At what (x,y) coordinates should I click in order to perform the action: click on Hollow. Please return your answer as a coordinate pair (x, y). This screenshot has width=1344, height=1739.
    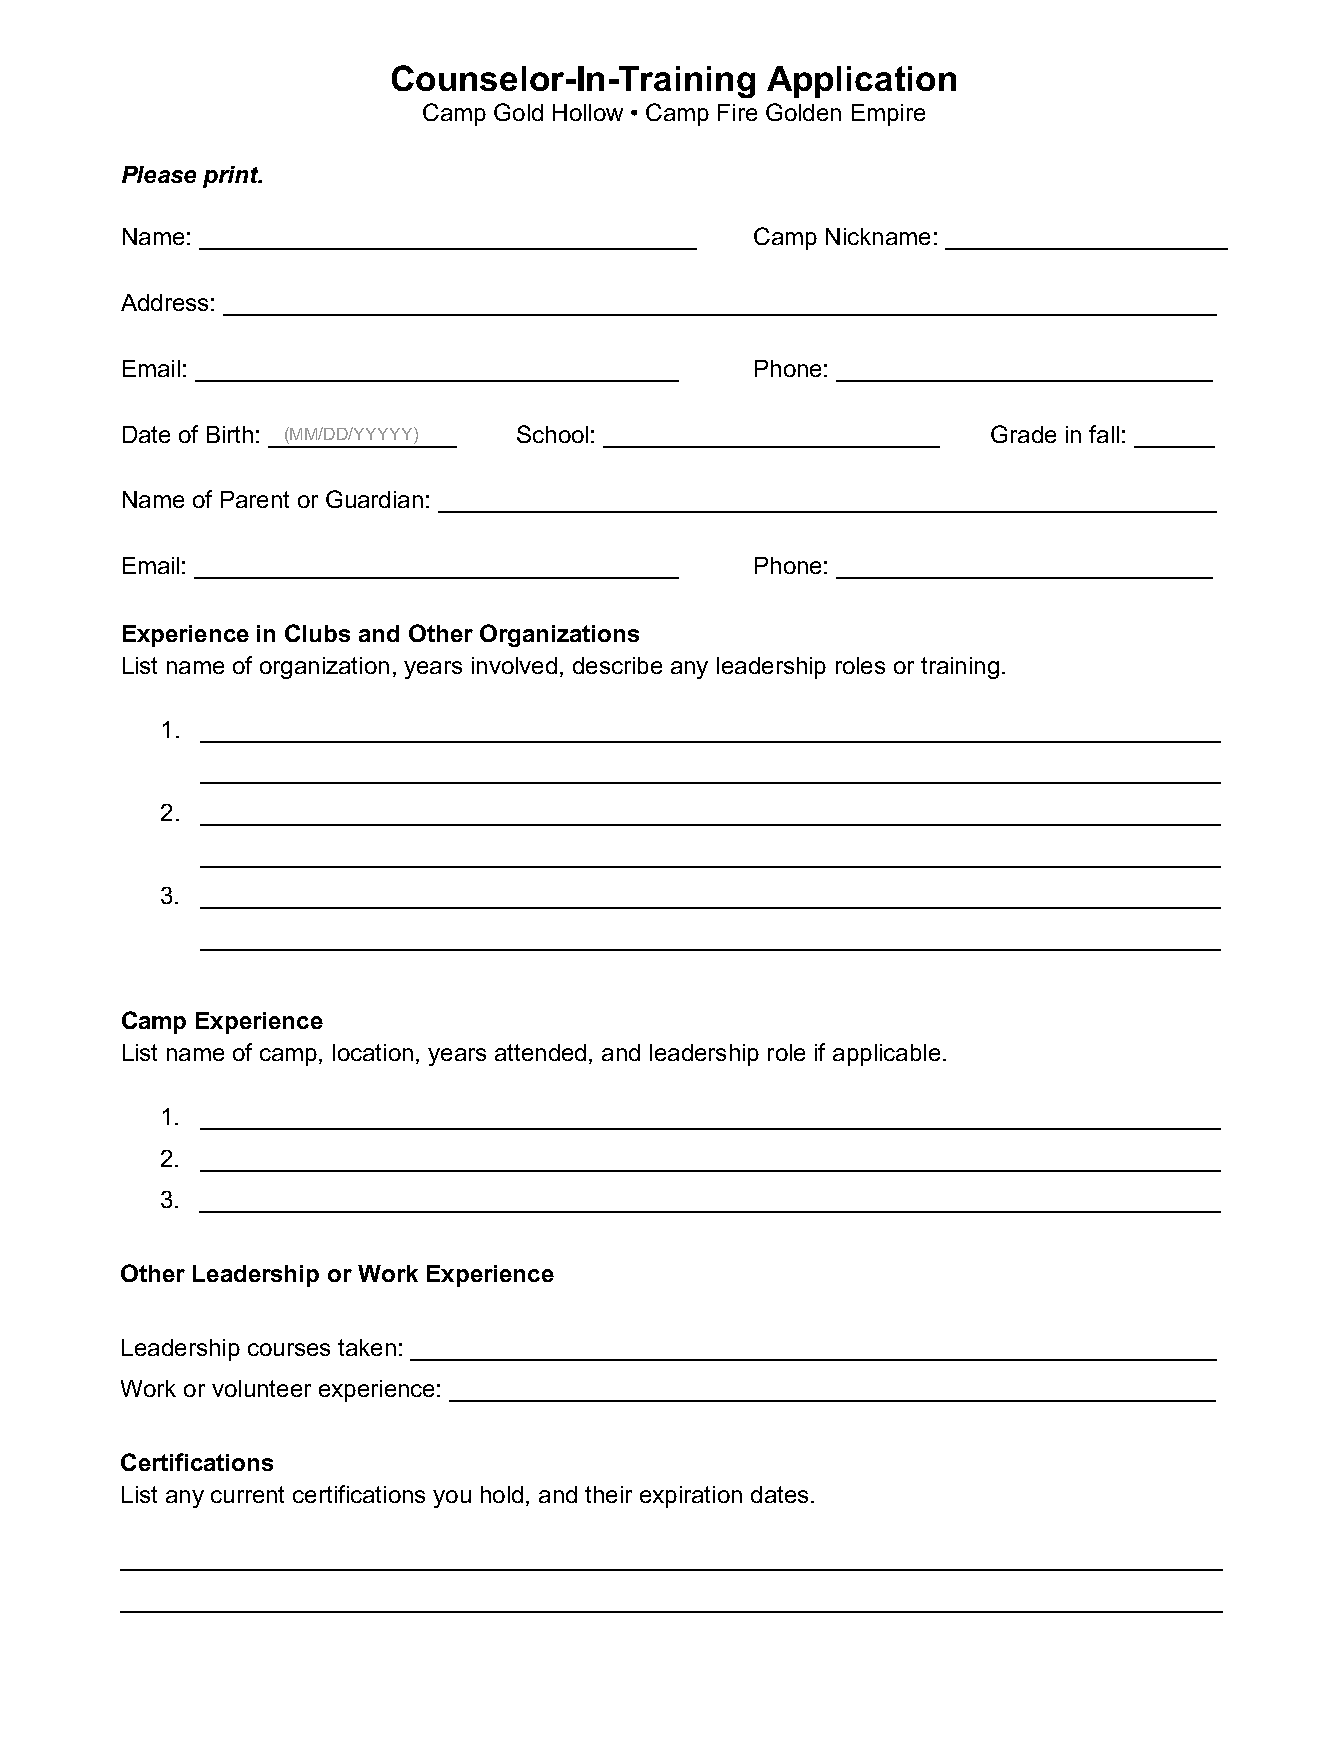
    Looking at the image, I should click on (588, 112).
